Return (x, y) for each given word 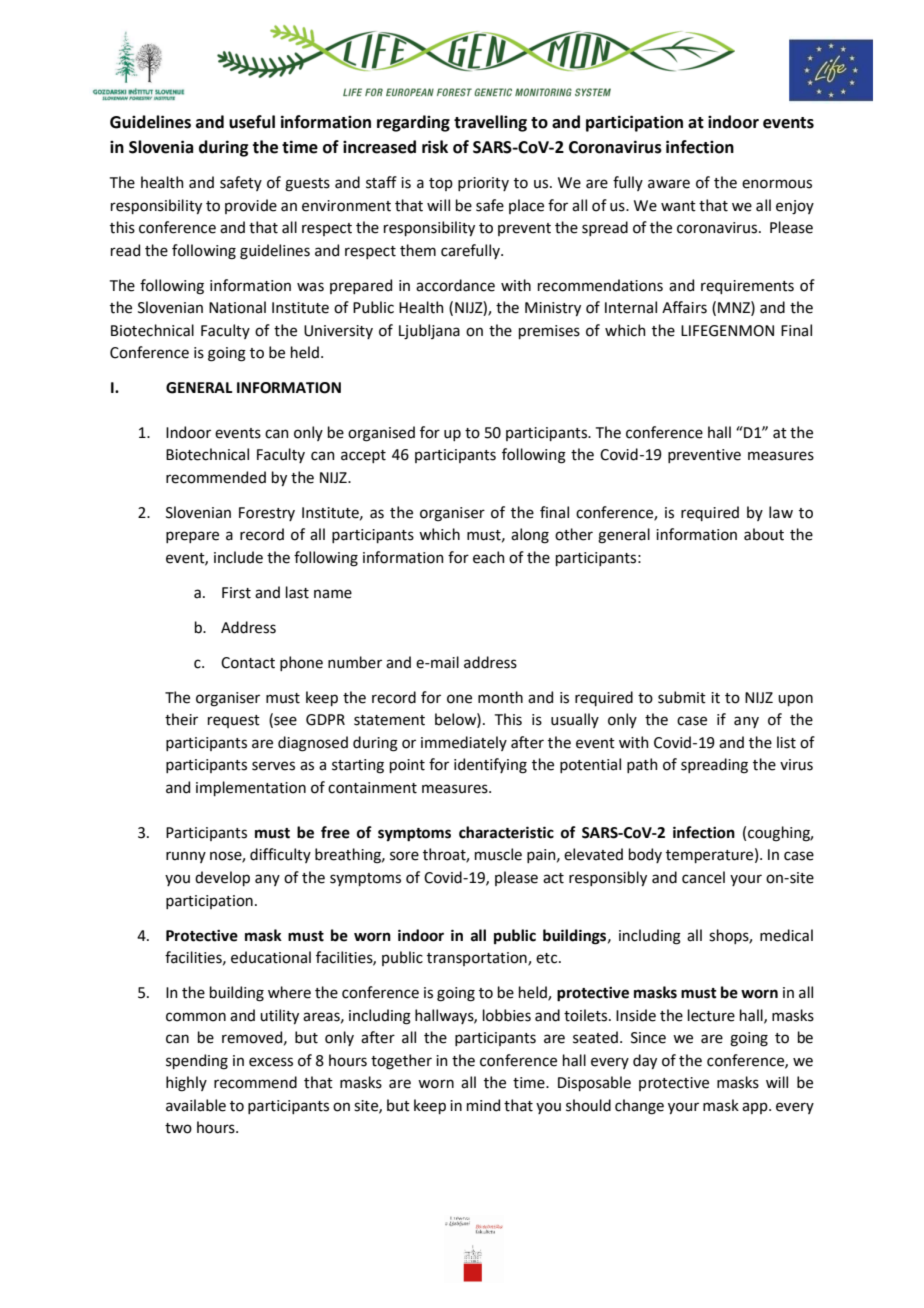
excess (271, 1062)
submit (682, 697)
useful (252, 122)
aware (669, 184)
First (236, 593)
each (489, 557)
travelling (490, 123)
